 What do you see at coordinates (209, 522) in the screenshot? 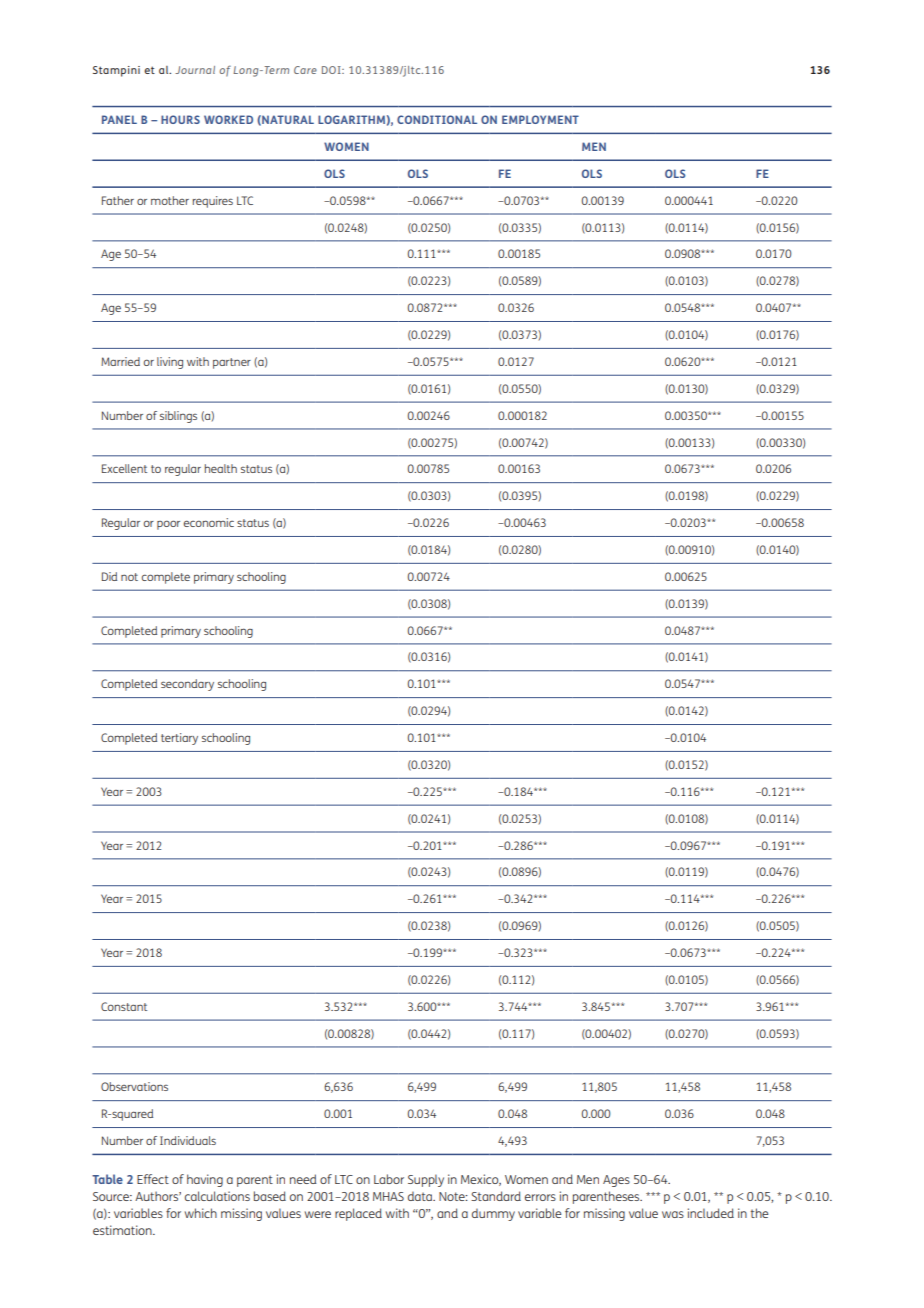
I see `economic` at bounding box center [209, 522].
